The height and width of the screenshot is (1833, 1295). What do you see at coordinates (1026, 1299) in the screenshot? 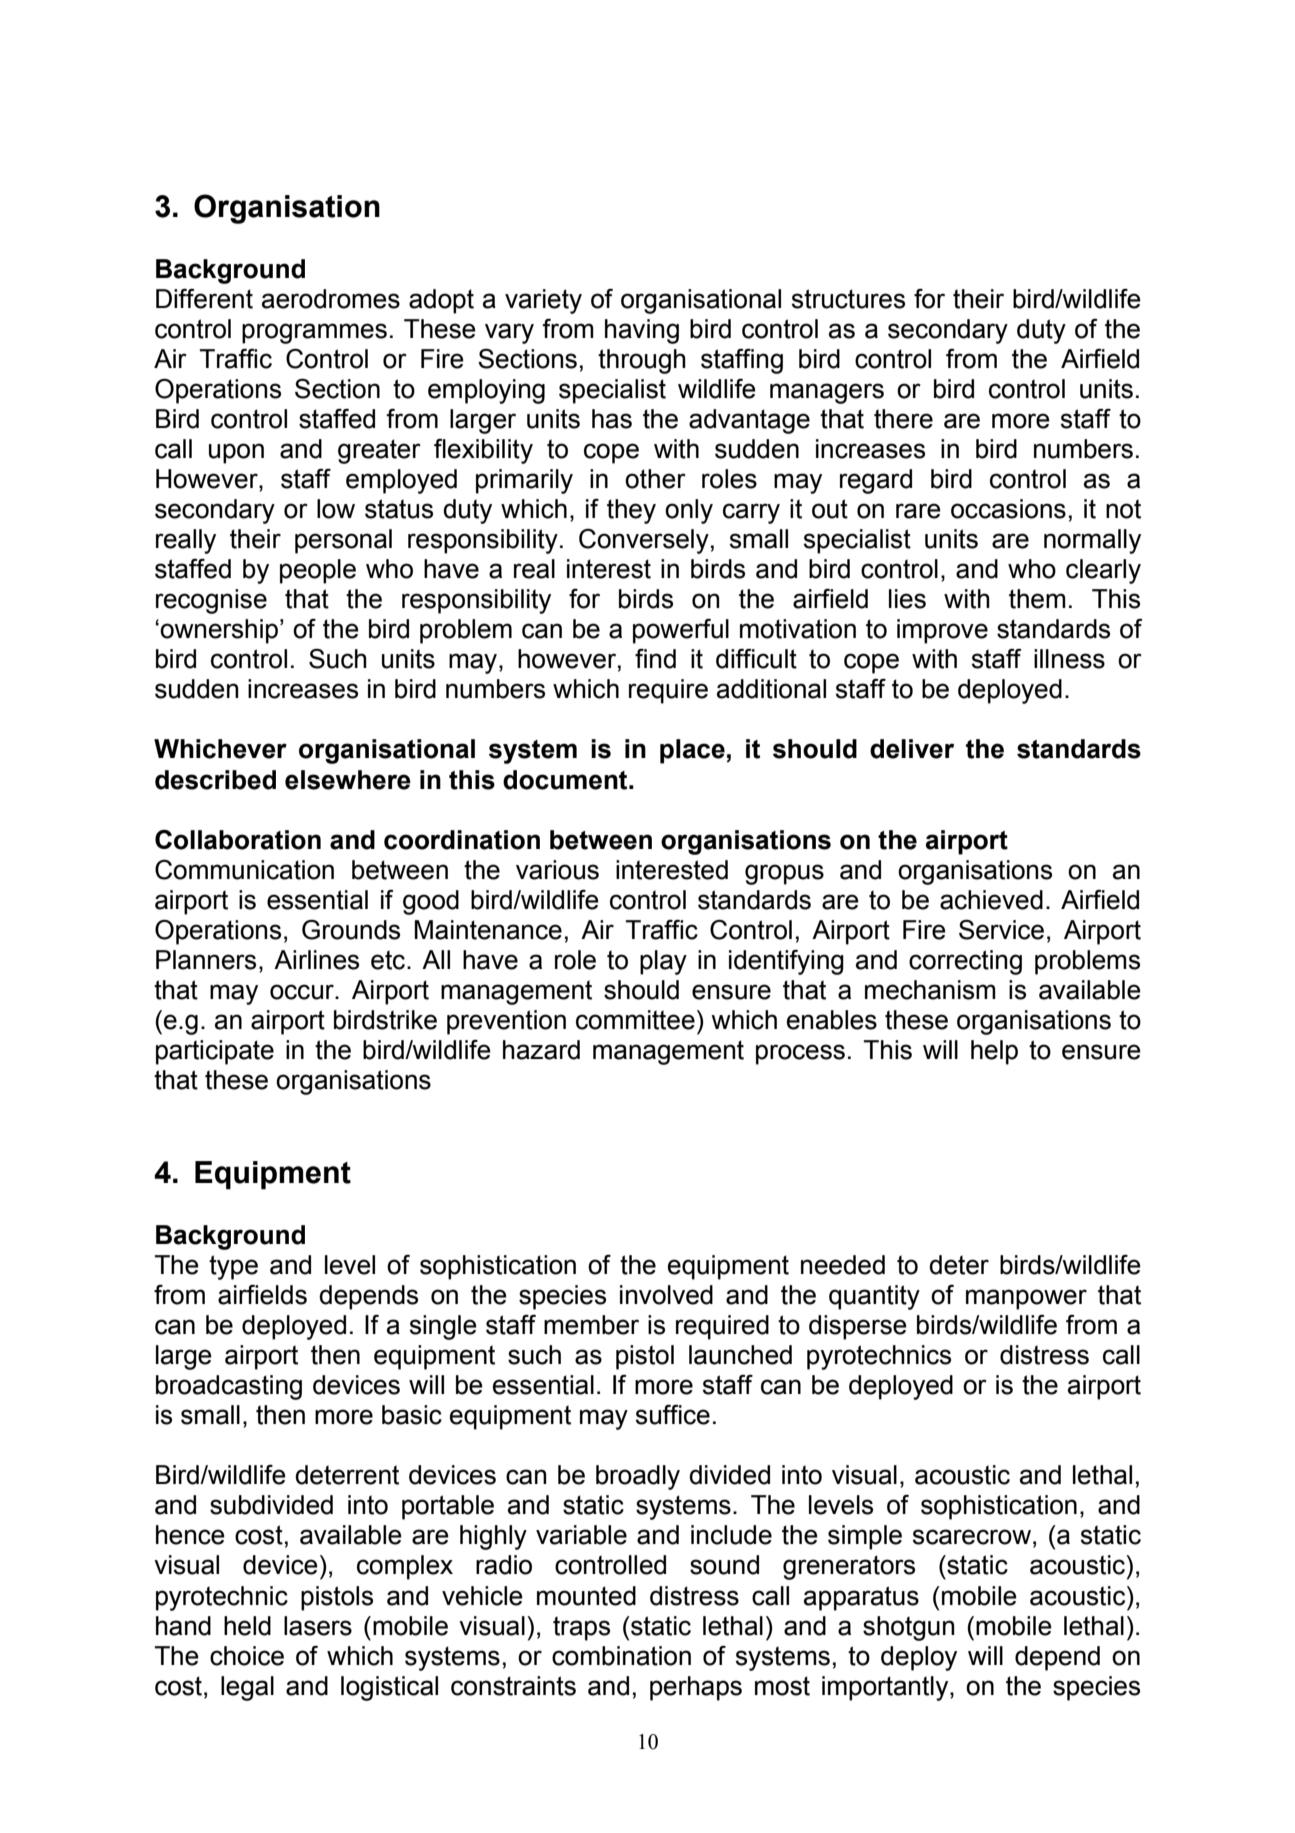
I see `manpower` at bounding box center [1026, 1299].
